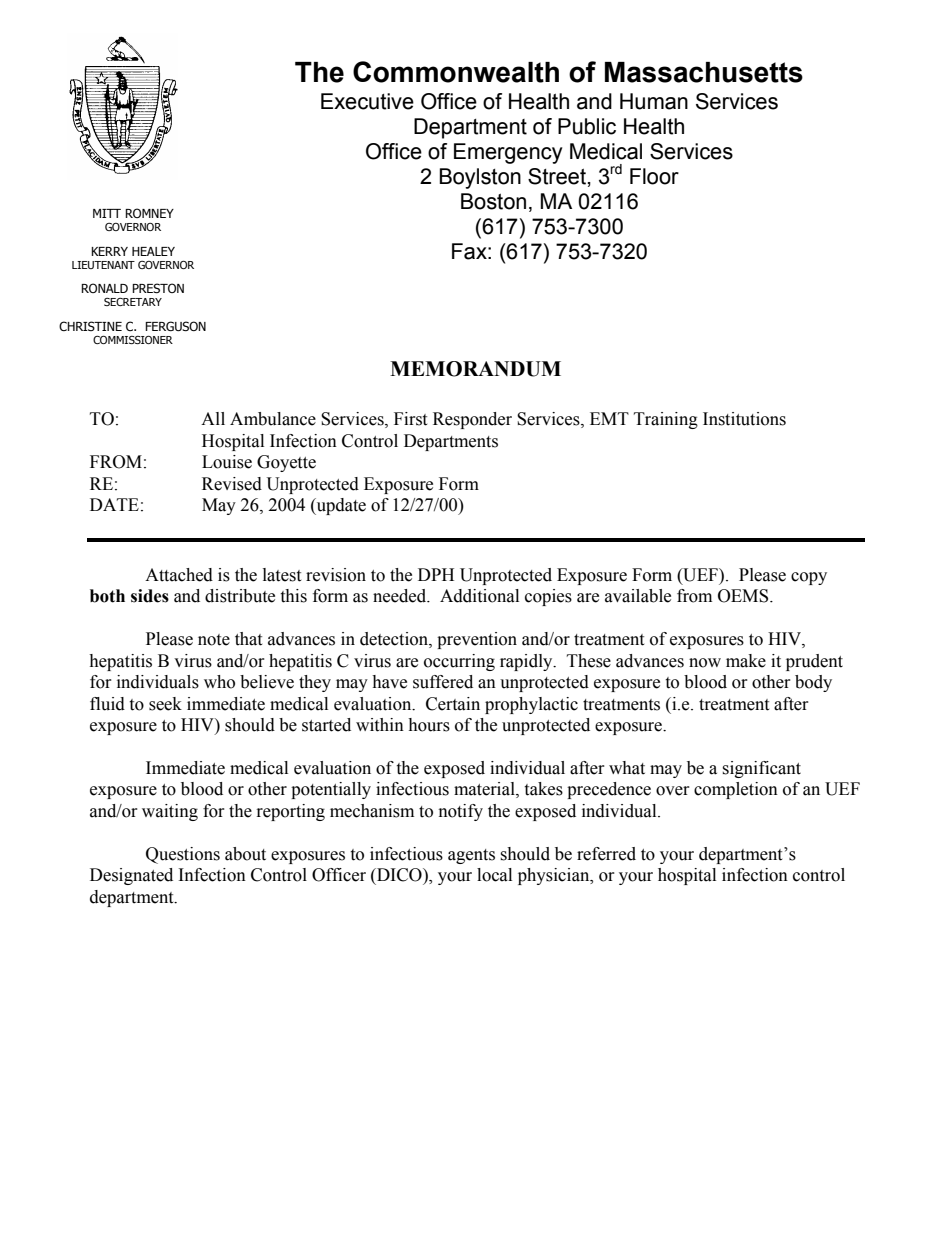 This screenshot has width=952, height=1233. Describe the element at coordinates (367, 101) in the screenshot. I see `Executive` at that location.
